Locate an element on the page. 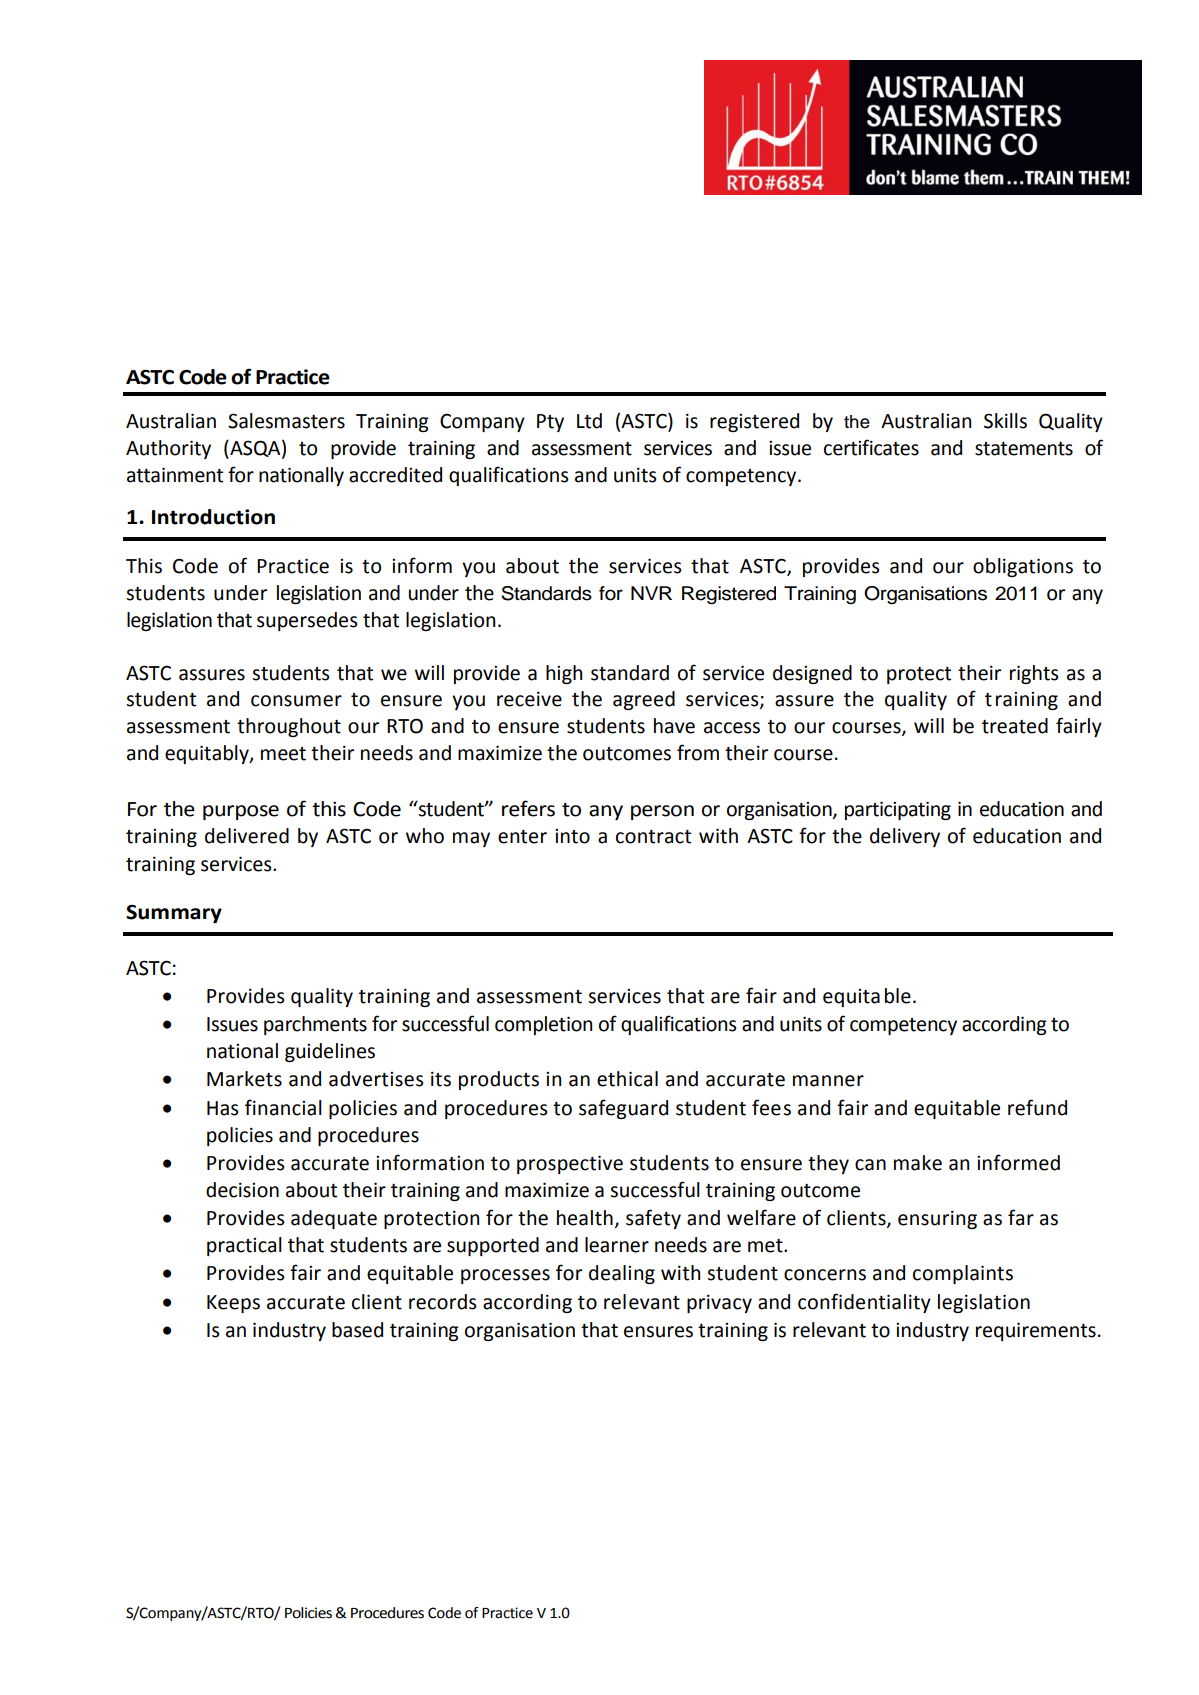 The image size is (1199, 1695). Ltd is located at coordinates (589, 421).
